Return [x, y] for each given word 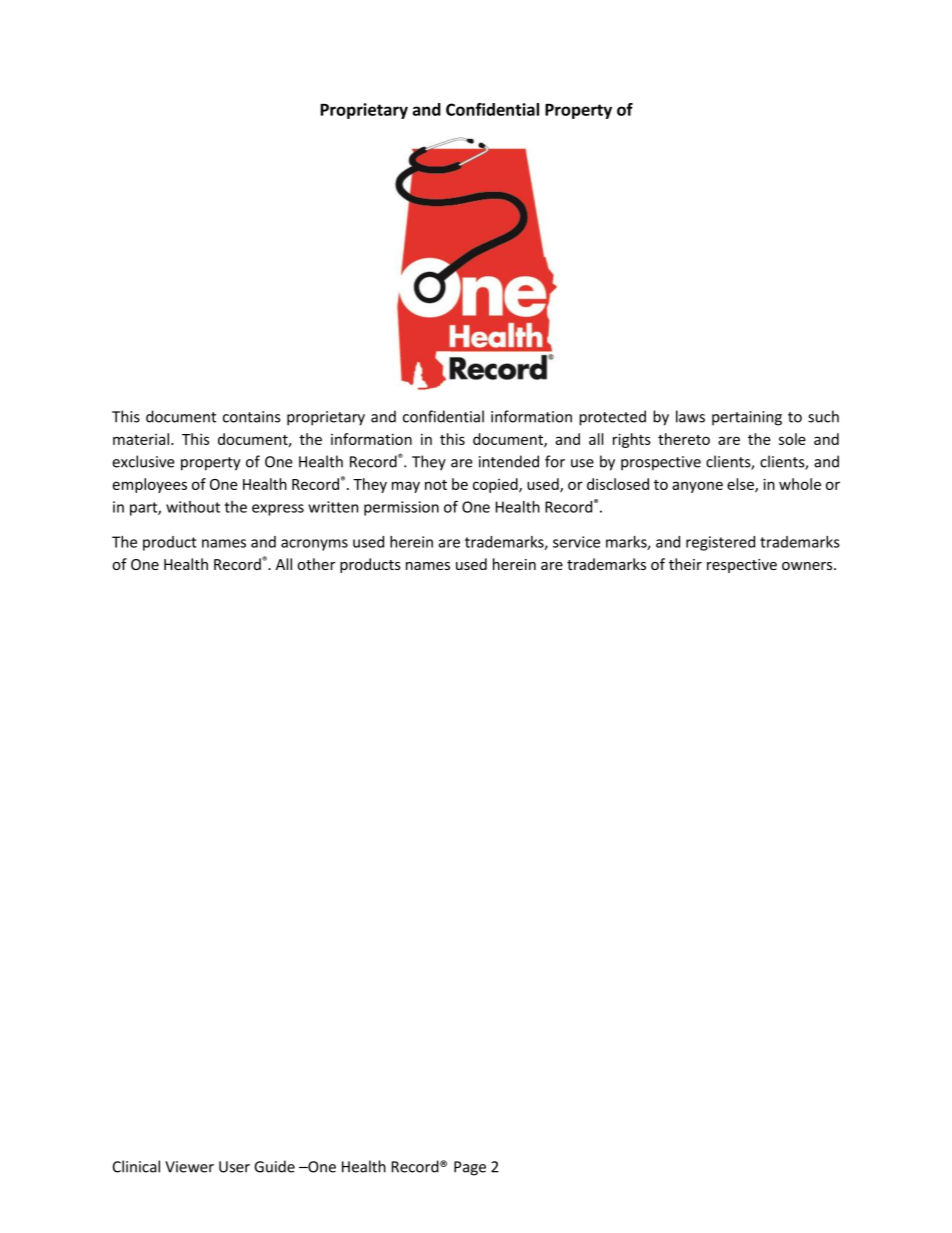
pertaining [747, 418]
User [234, 1167]
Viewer [189, 1167]
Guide [274, 1166]
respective [742, 566]
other [316, 564]
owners [808, 566]
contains [252, 417]
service [576, 542]
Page [470, 1168]
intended [509, 461]
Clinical [136, 1166]
